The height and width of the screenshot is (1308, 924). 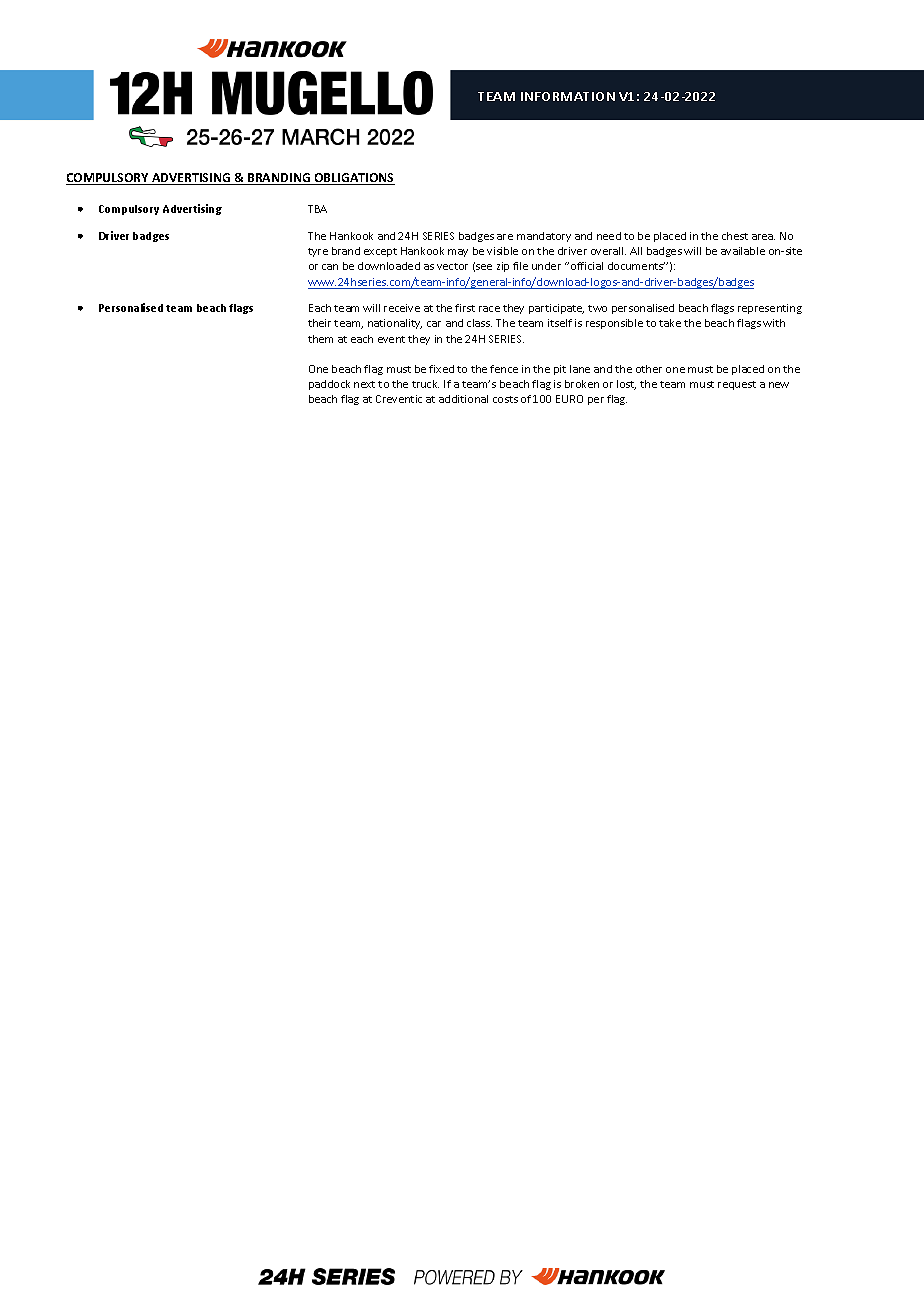 I want to click on chest, so click(x=735, y=236).
